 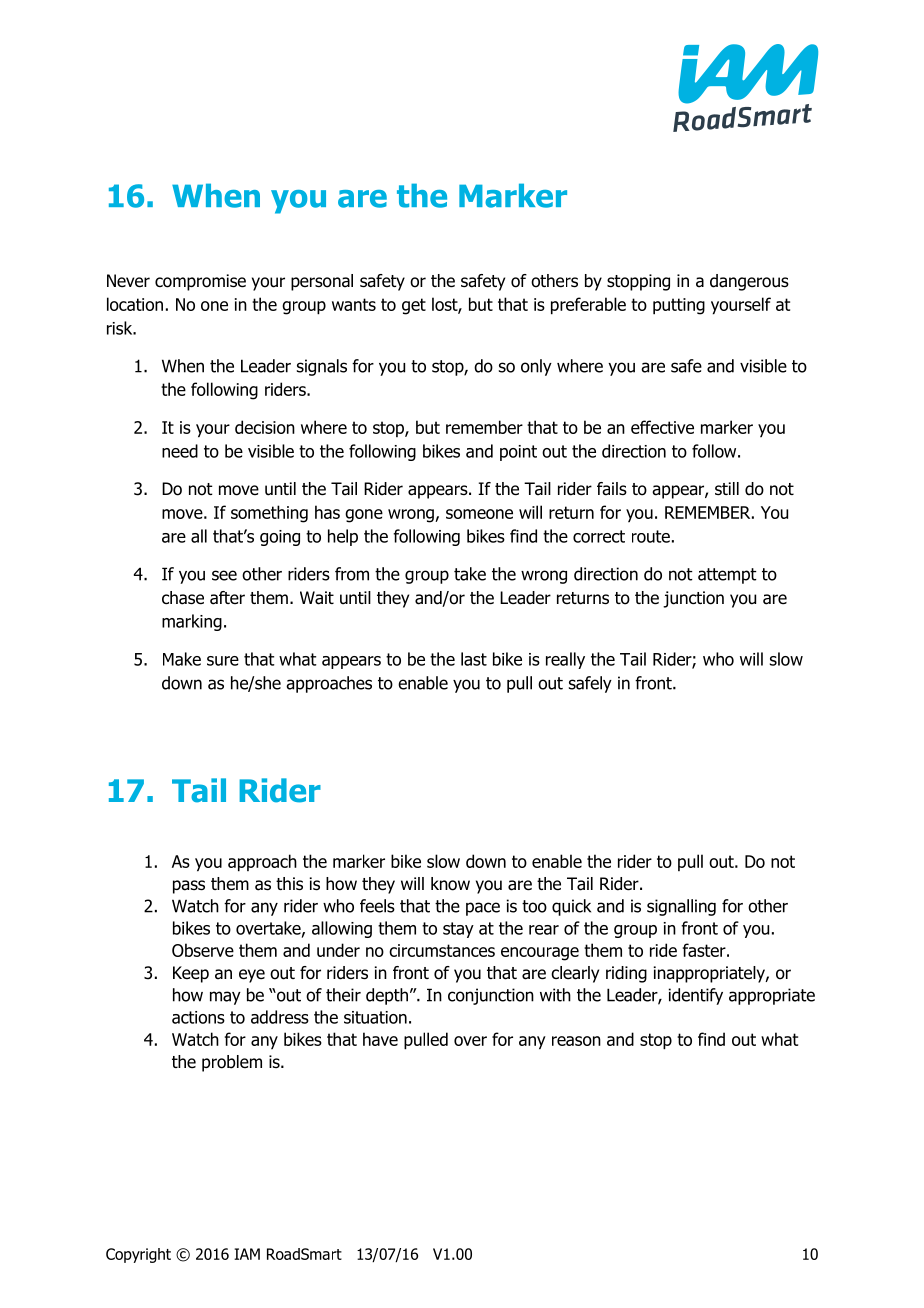 What do you see at coordinates (223, 661) in the screenshot?
I see `sure` at bounding box center [223, 661].
